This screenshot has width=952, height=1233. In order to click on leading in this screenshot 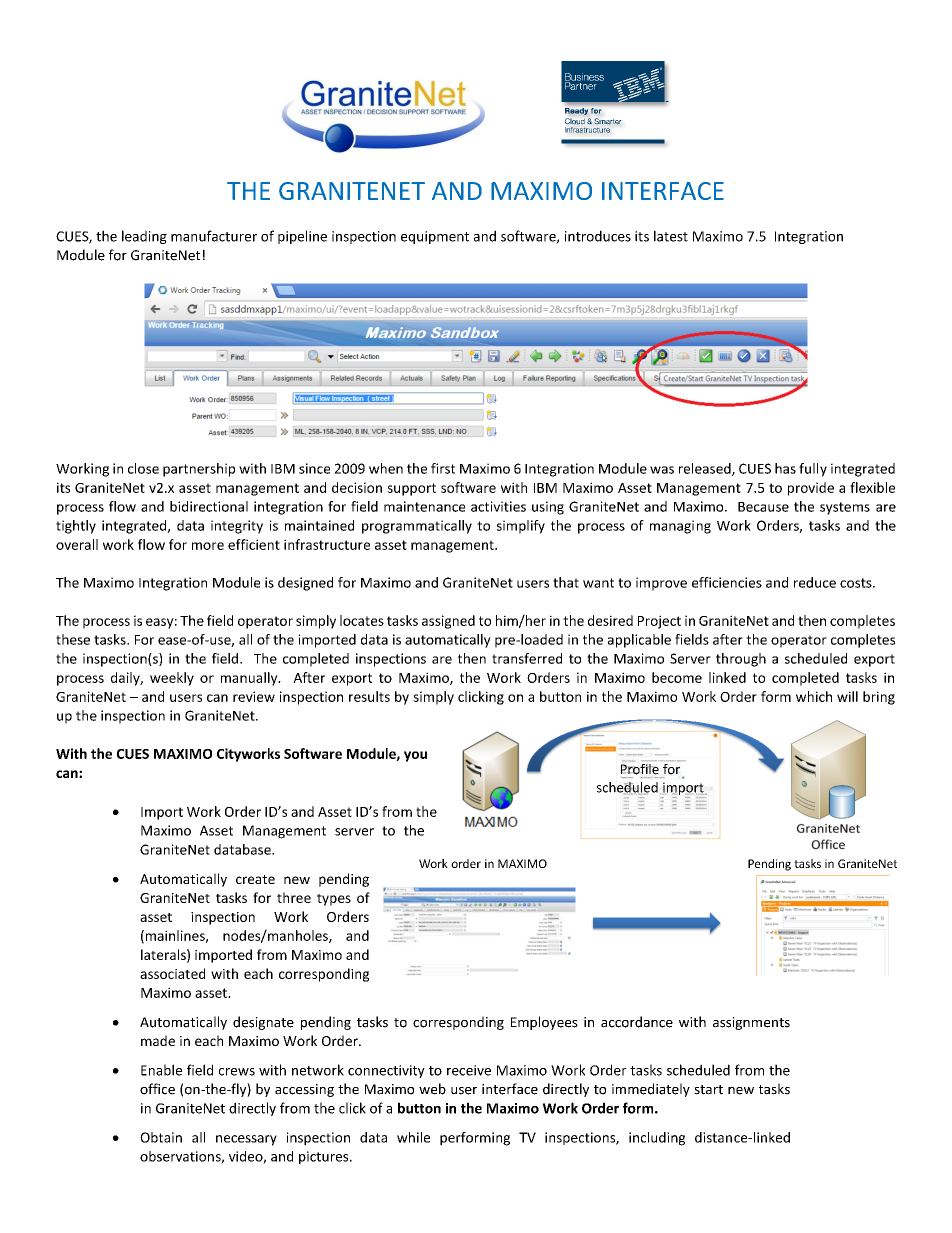, I will do `click(144, 237)`.
